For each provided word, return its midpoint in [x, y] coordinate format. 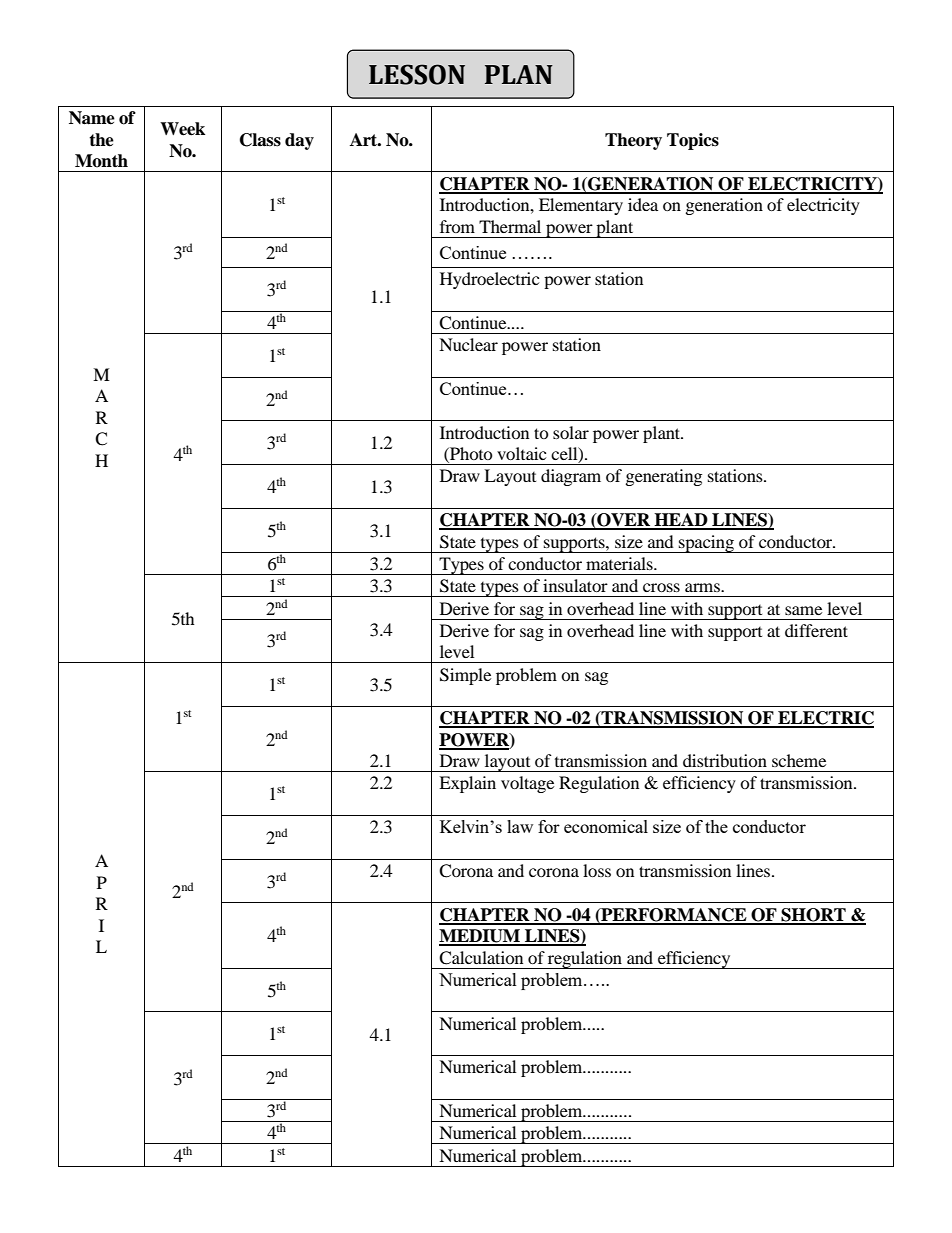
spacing [706, 544]
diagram [571, 477]
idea [643, 204]
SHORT [813, 916]
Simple [465, 676]
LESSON [417, 74]
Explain [467, 784]
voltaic [521, 453]
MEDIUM [481, 937]
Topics [693, 141]
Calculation [481, 958]
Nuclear [468, 344]
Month [101, 161]
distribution [725, 760]
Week [182, 129]
